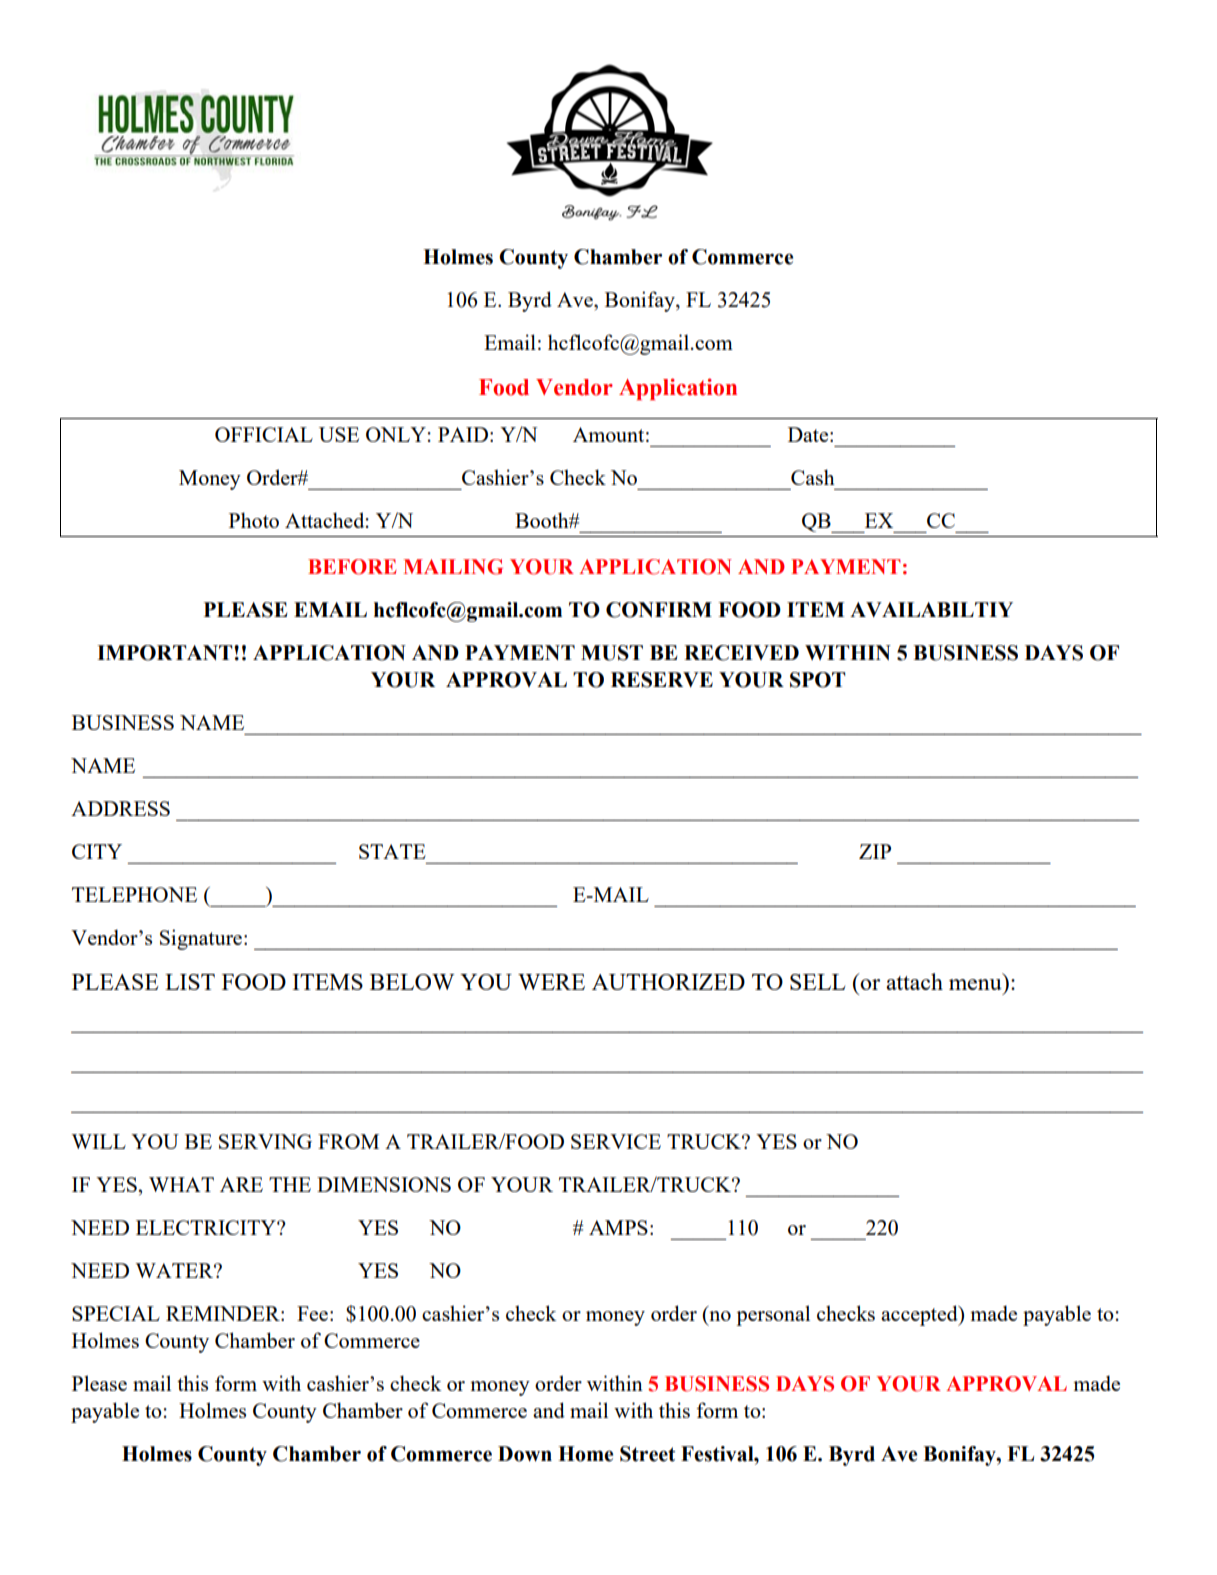 The width and height of the document is (1217, 1575). Describe the element at coordinates (875, 851) in the document. I see `ZIP` at that location.
